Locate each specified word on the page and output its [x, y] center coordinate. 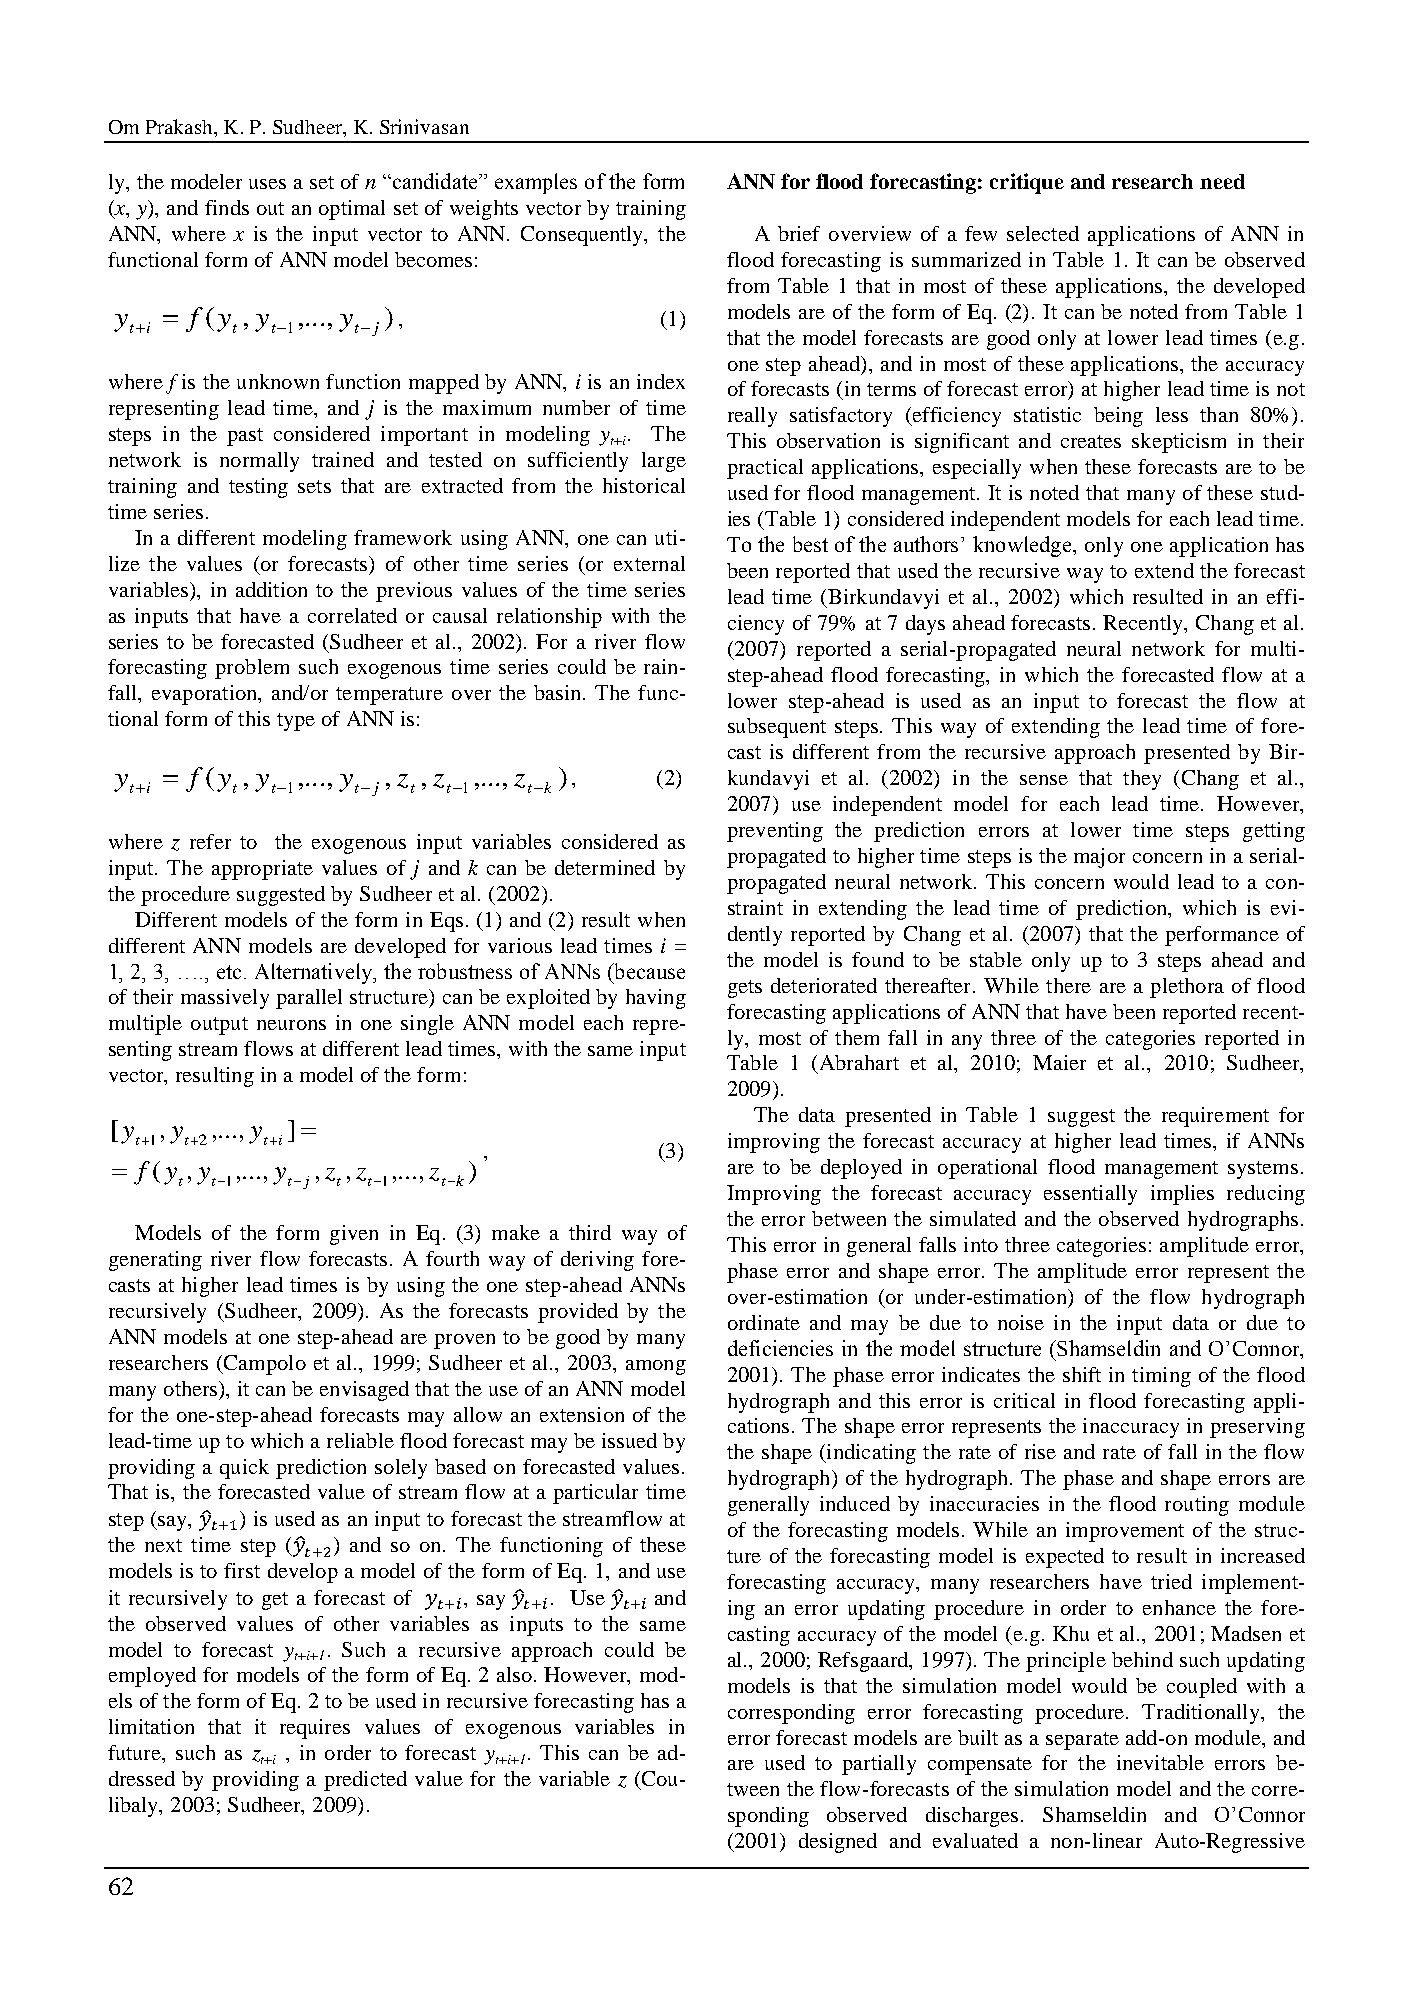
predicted [365, 1781]
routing [1197, 1506]
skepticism [1179, 443]
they [1142, 780]
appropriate [262, 870]
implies [1182, 1195]
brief [799, 233]
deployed [861, 1169]
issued [629, 1440]
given [354, 1235]
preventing [775, 832]
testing [258, 488]
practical [765, 469]
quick [244, 1469]
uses [267, 184]
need [1222, 181]
